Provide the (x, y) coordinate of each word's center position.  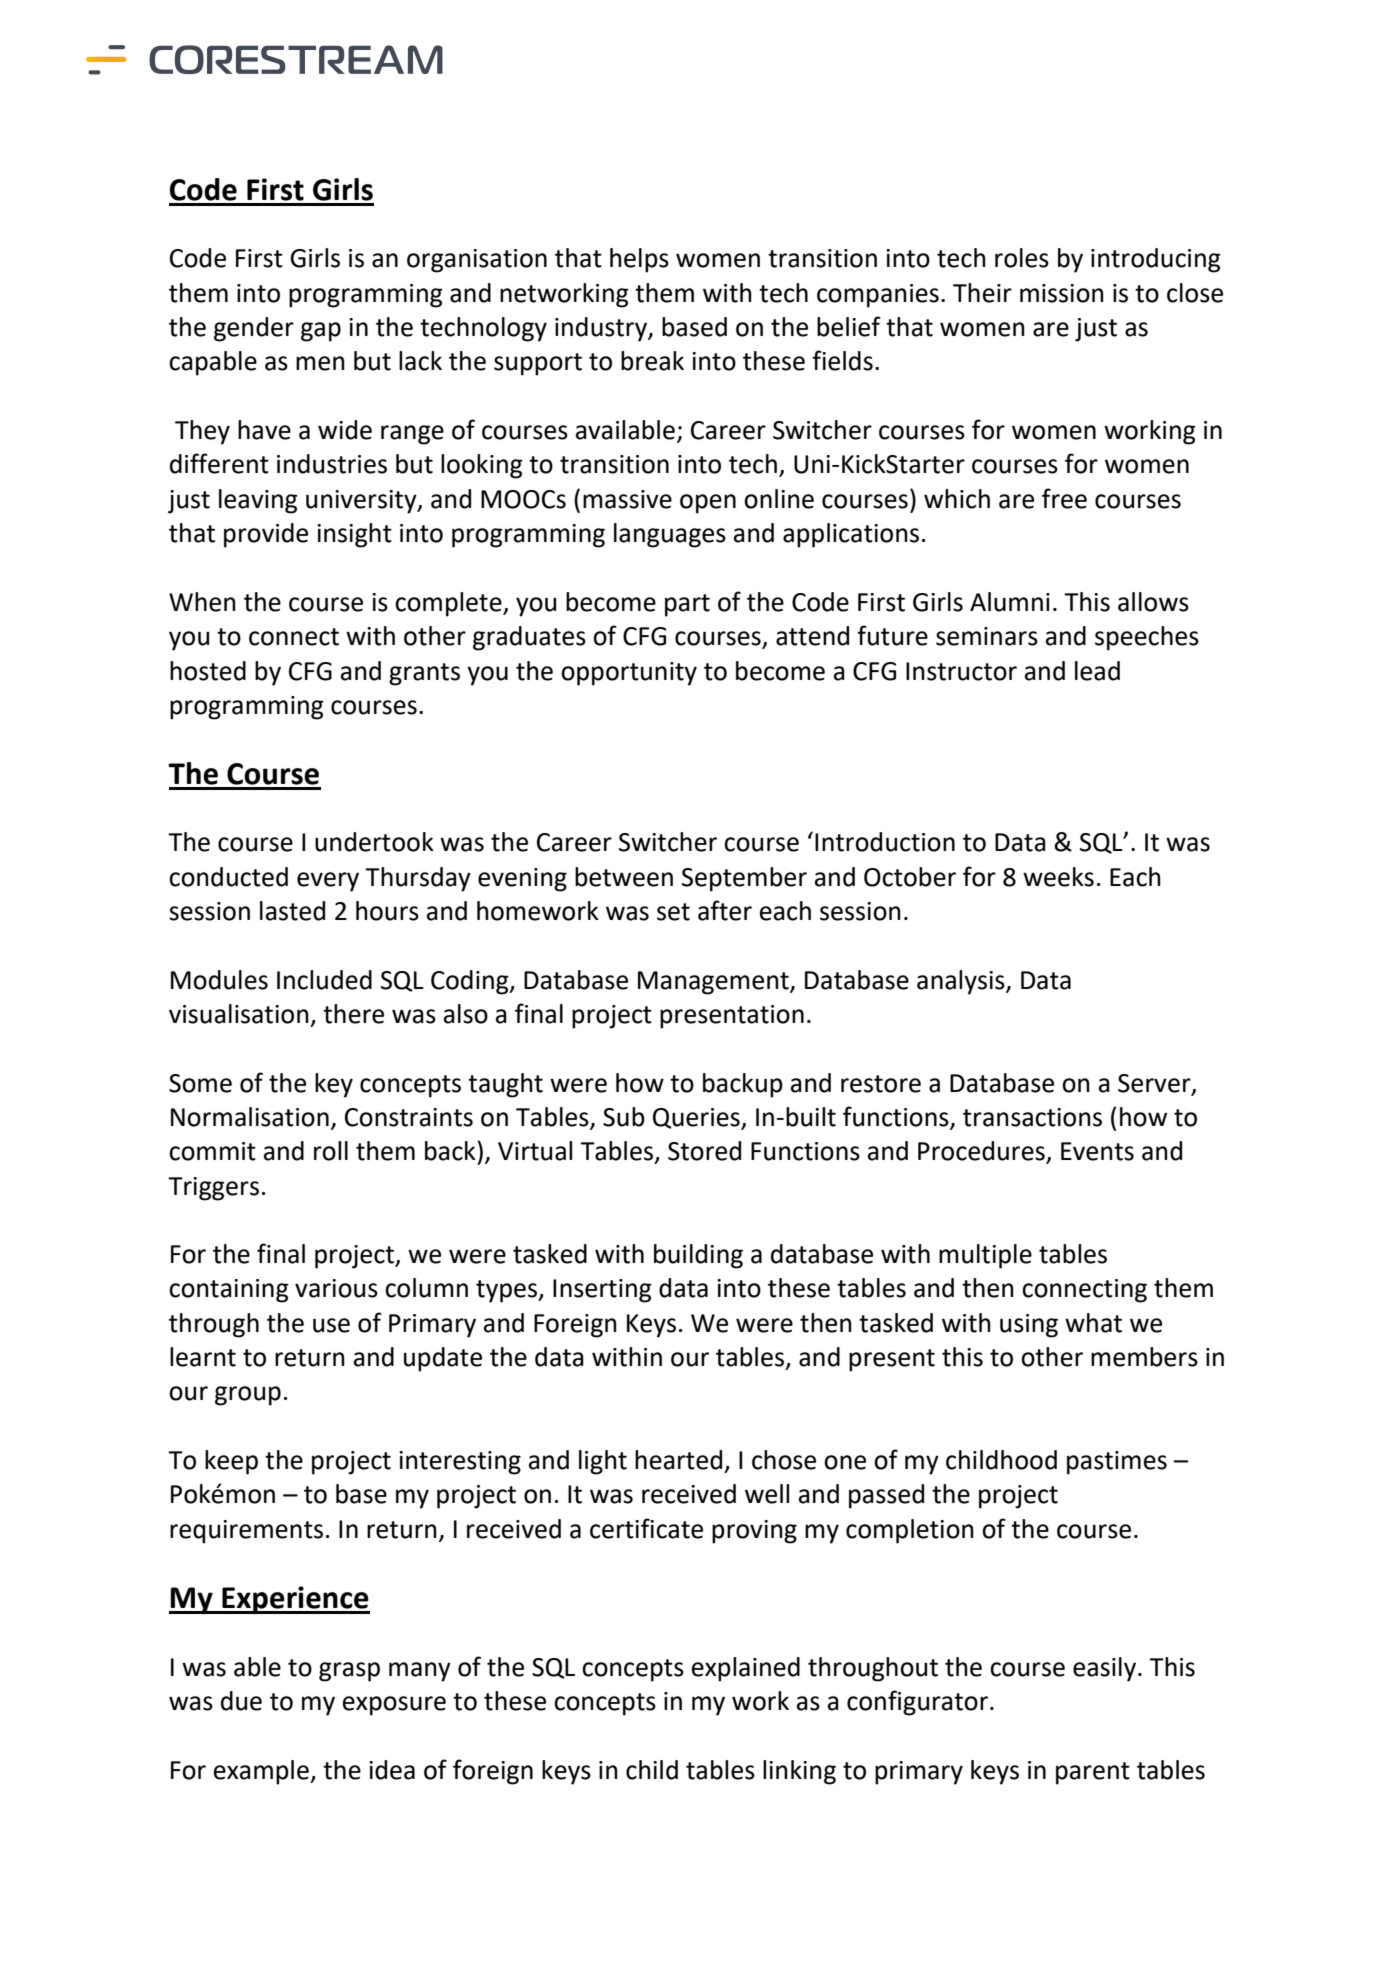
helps (639, 260)
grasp (349, 1672)
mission (1062, 293)
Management (714, 983)
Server (1155, 1084)
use (331, 1325)
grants (424, 674)
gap (321, 332)
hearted (678, 1460)
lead (1097, 671)
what (1093, 1323)
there (353, 1014)
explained (746, 1669)
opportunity (629, 674)
